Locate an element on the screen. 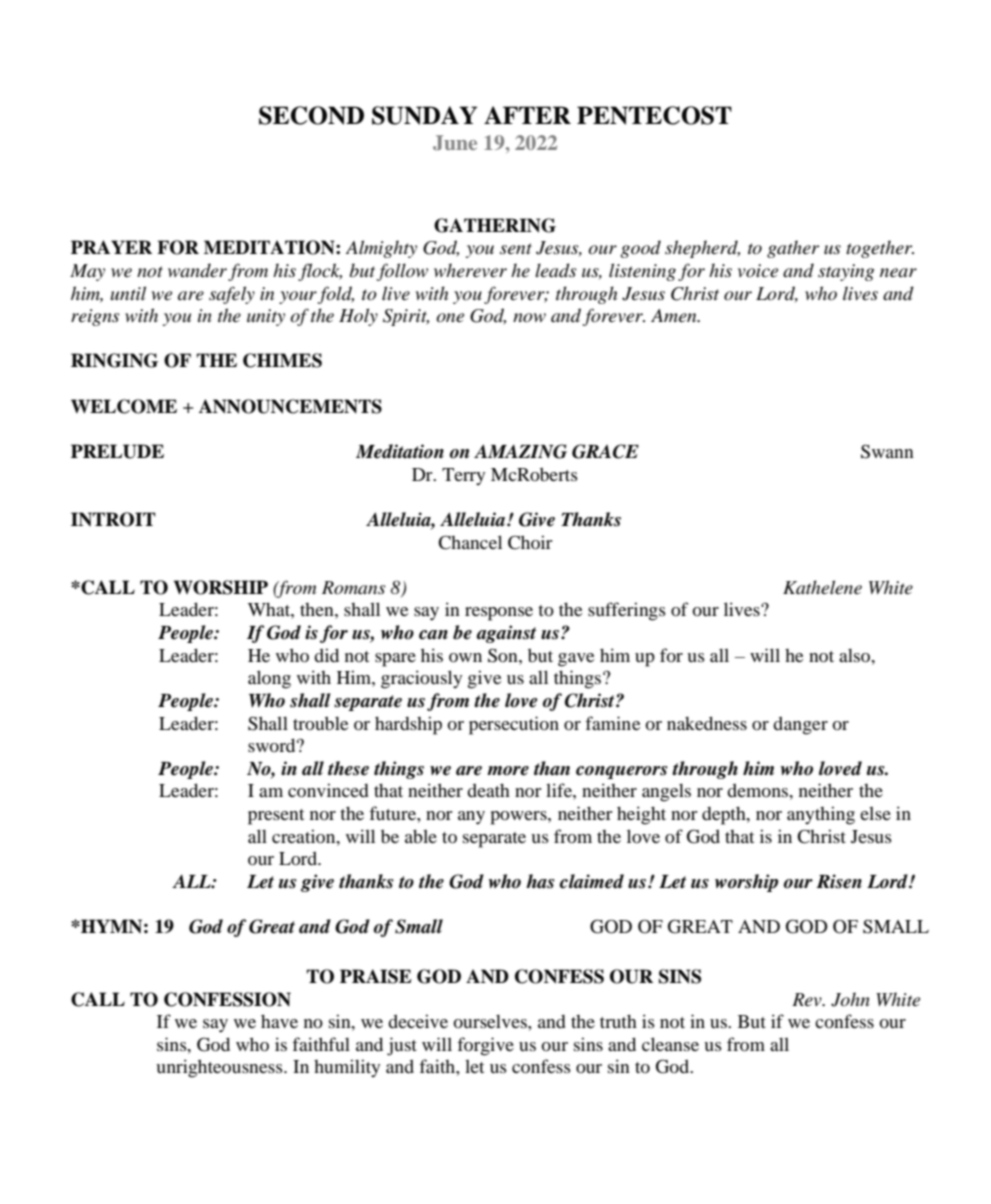 Image resolution: width=991 pixels, height=1204 pixels. Romans is located at coordinates (353, 588).
